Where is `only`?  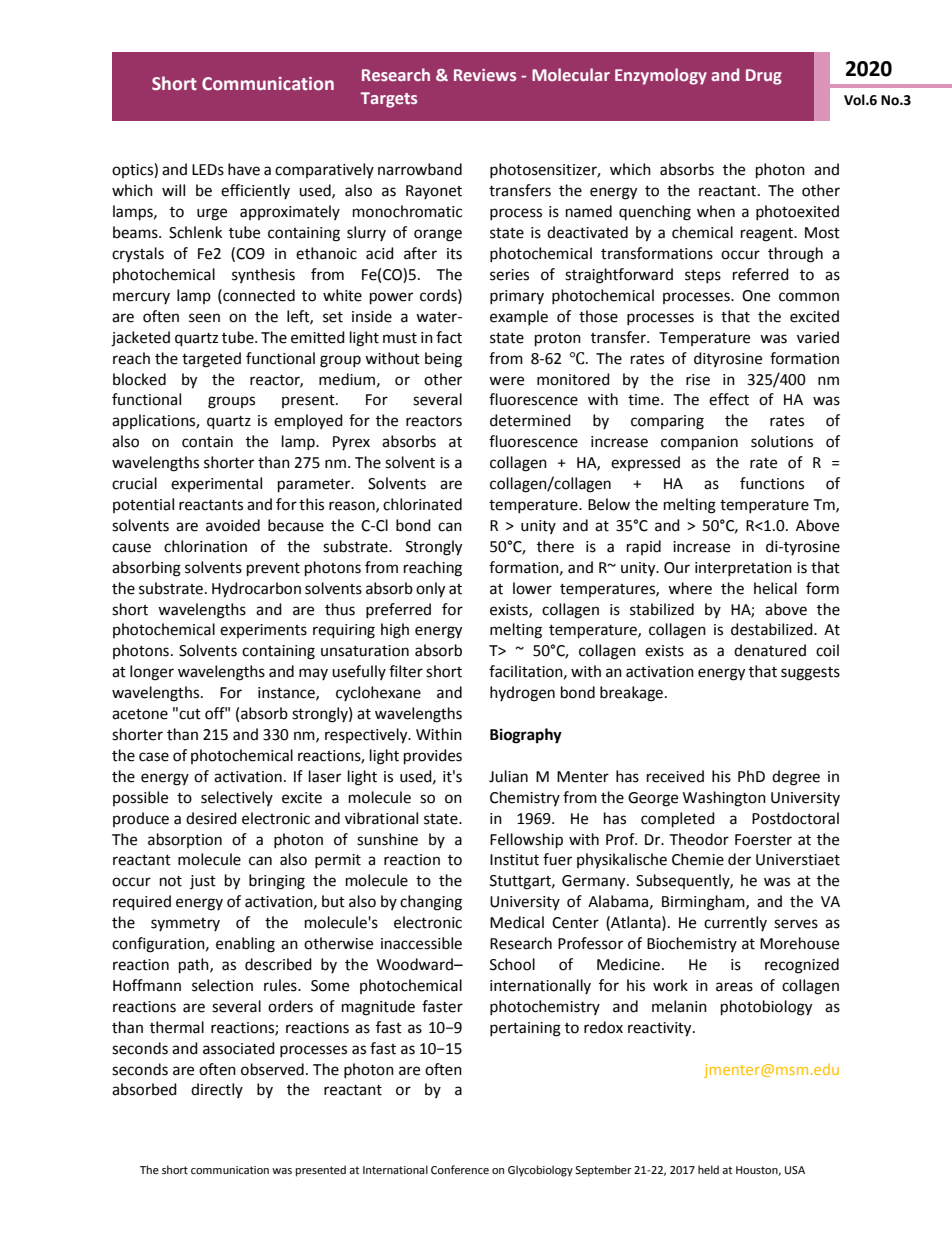 only is located at coordinates (430, 590).
